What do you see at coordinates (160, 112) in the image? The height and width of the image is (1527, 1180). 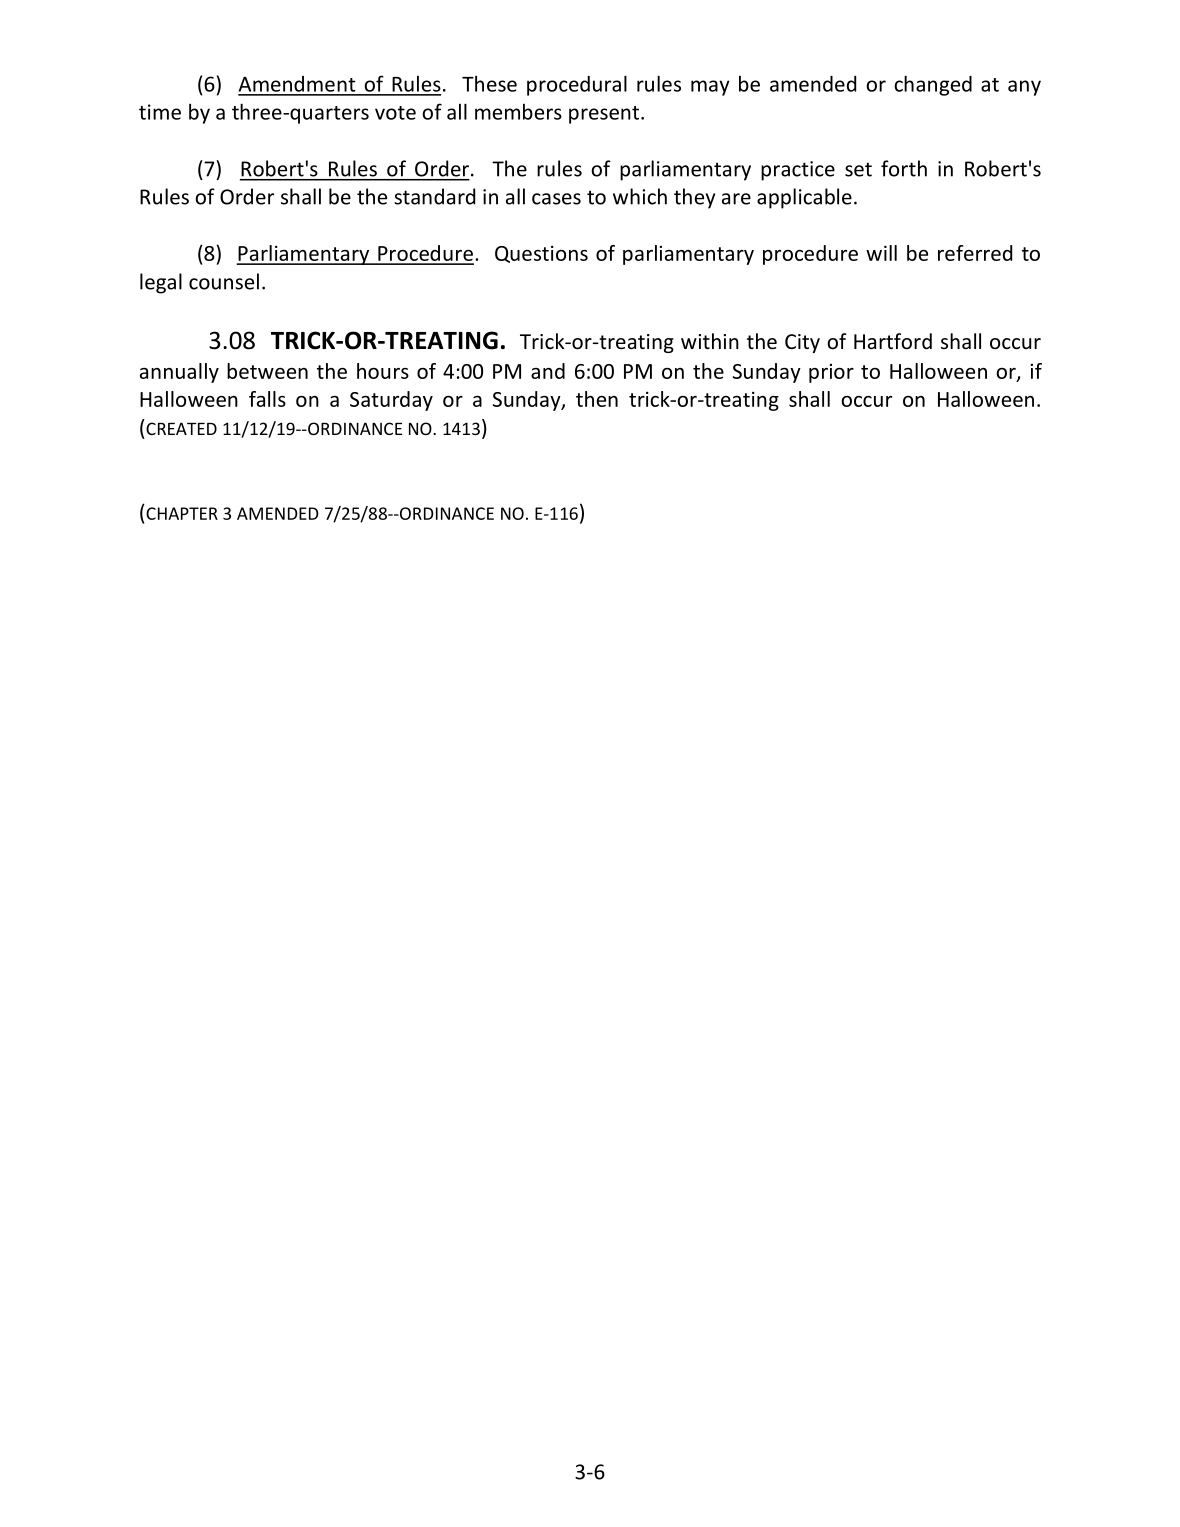 I see `time` at bounding box center [160, 112].
